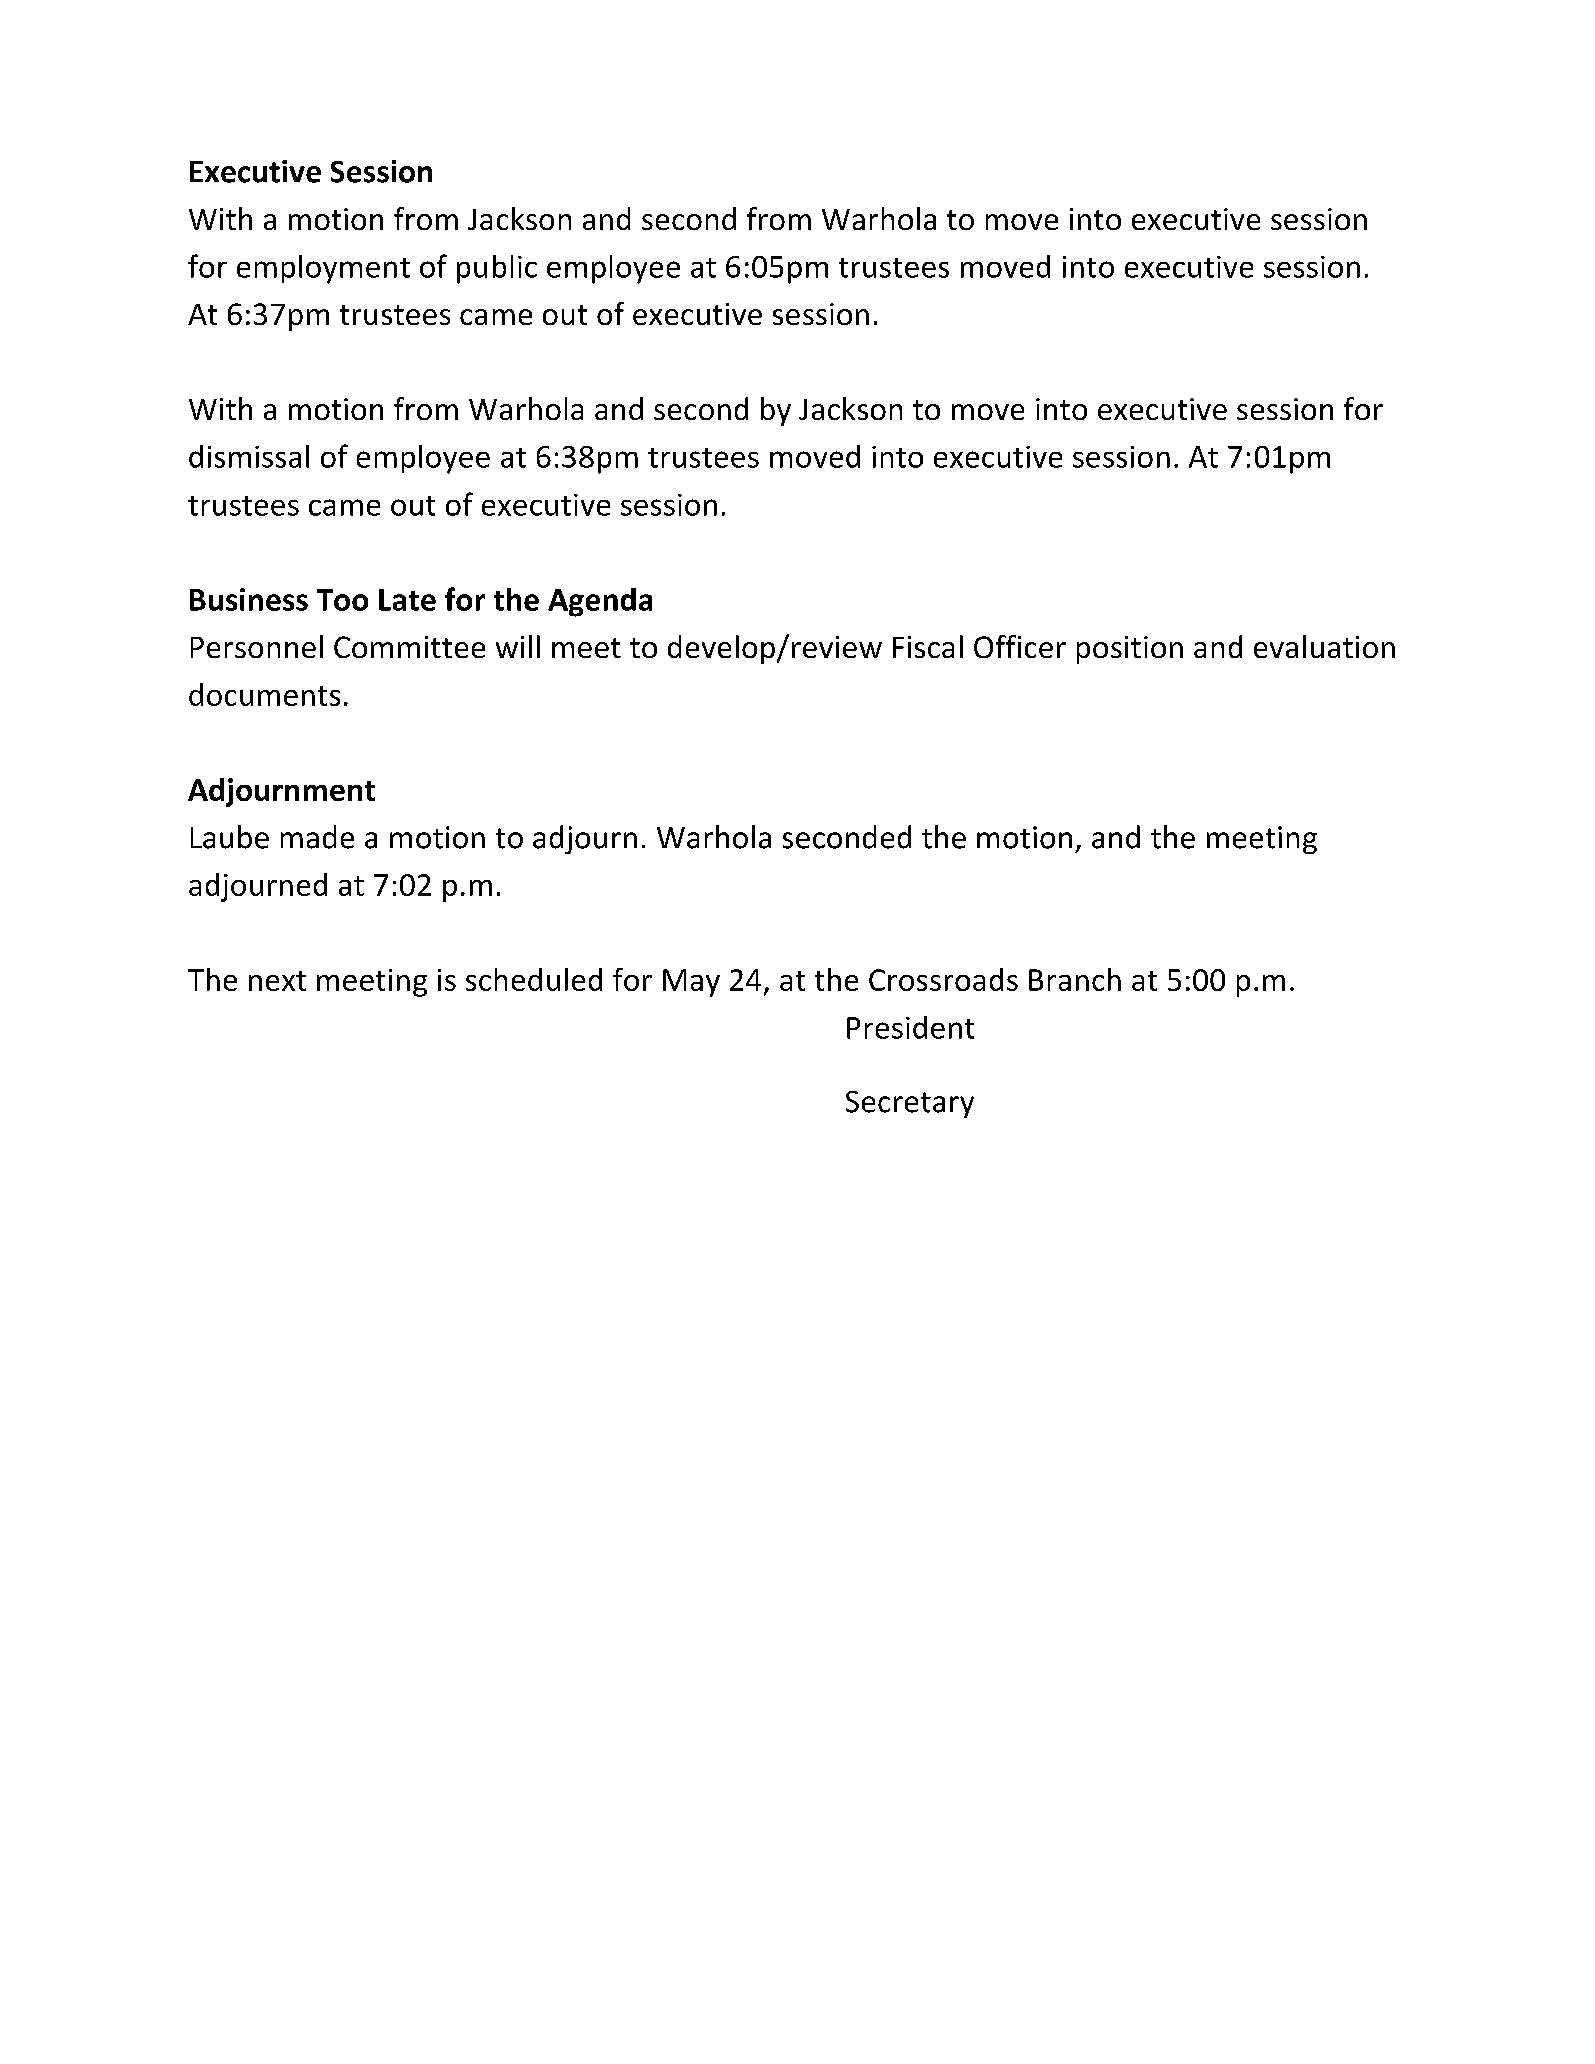 The width and height of the screenshot is (1595, 2064). I want to click on Agenda, so click(600, 602).
